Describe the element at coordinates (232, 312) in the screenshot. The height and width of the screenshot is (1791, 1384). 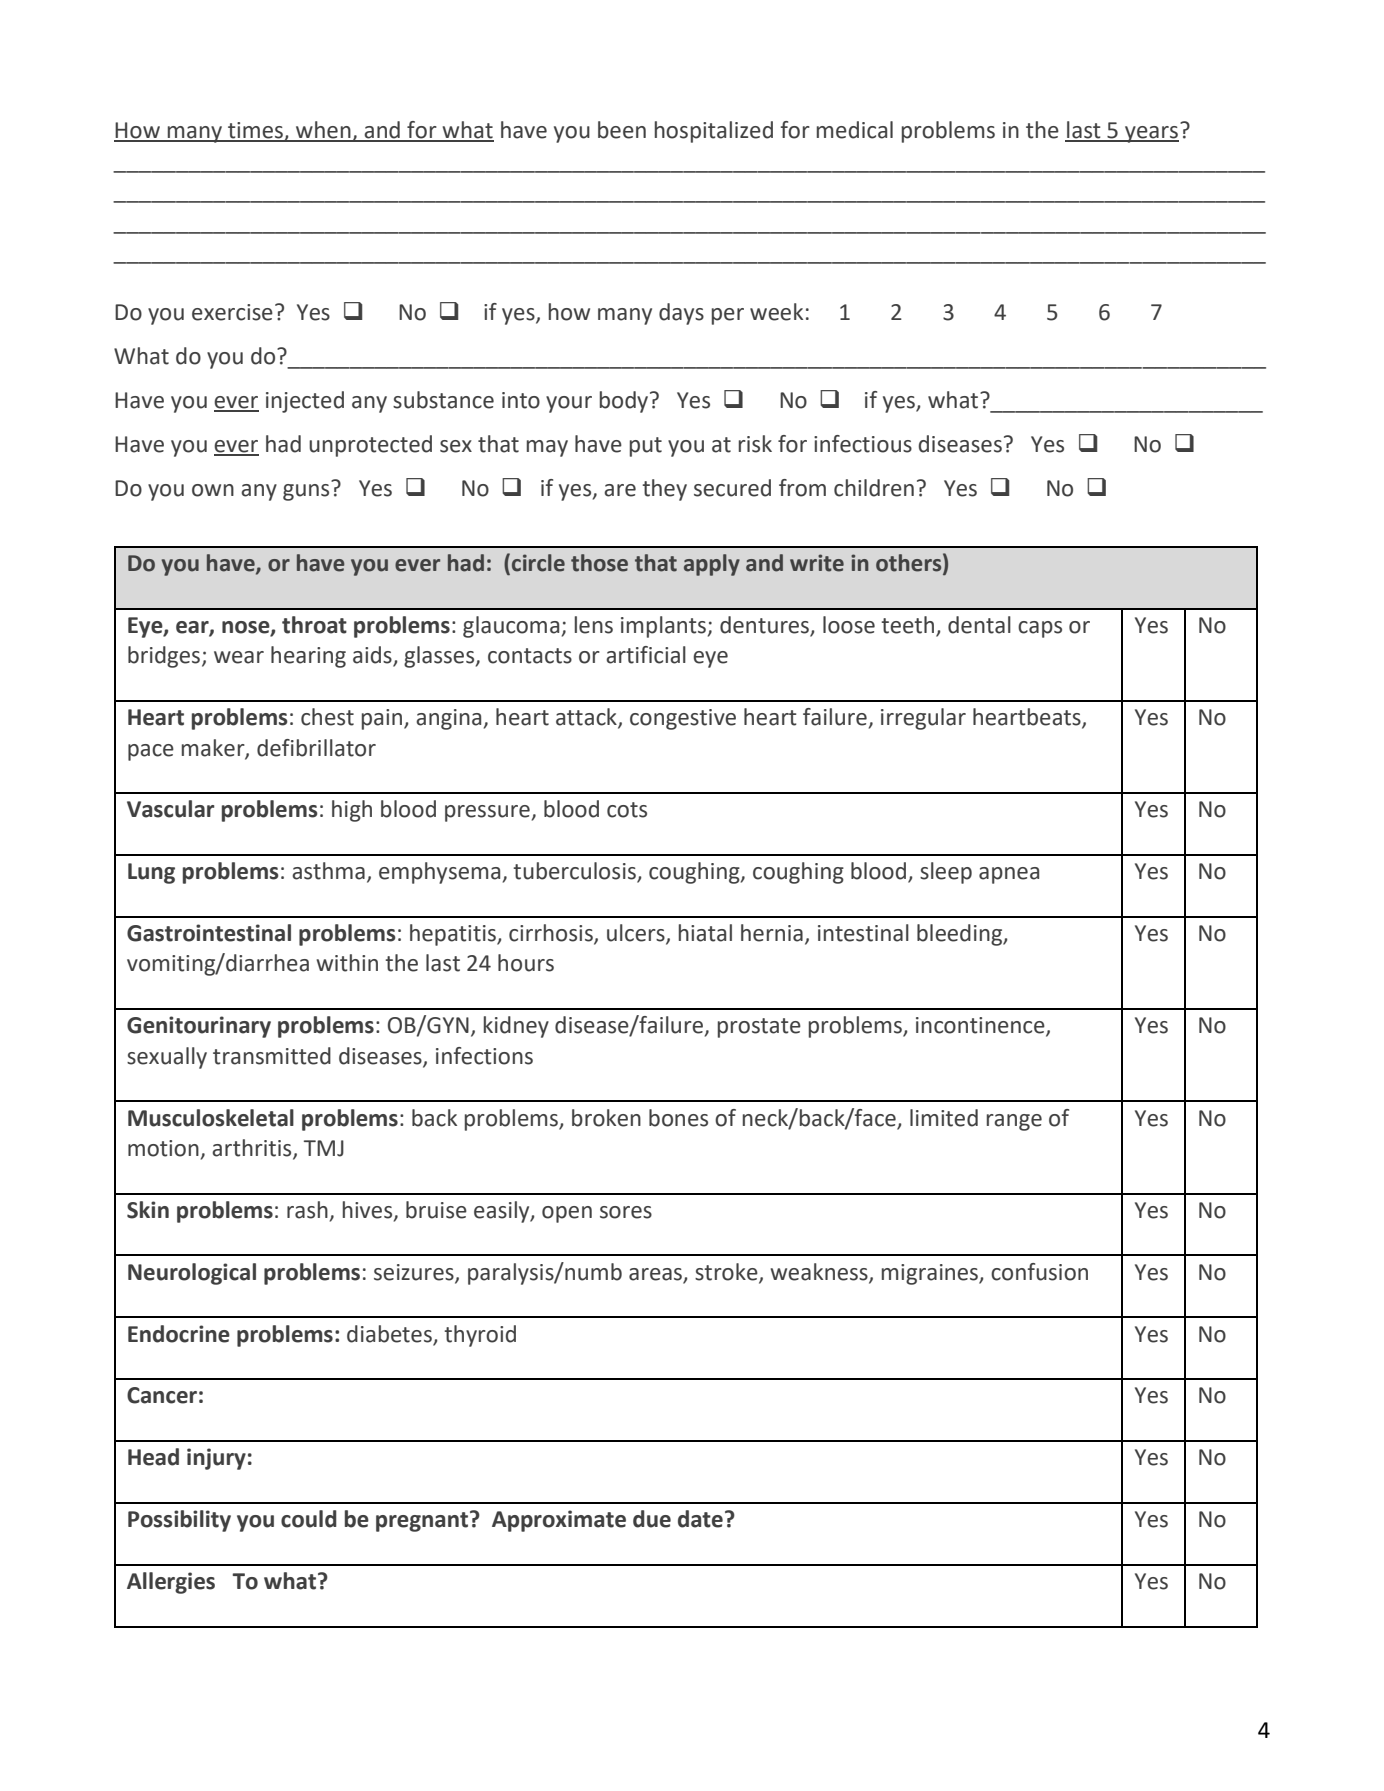
I see `exercise` at that location.
